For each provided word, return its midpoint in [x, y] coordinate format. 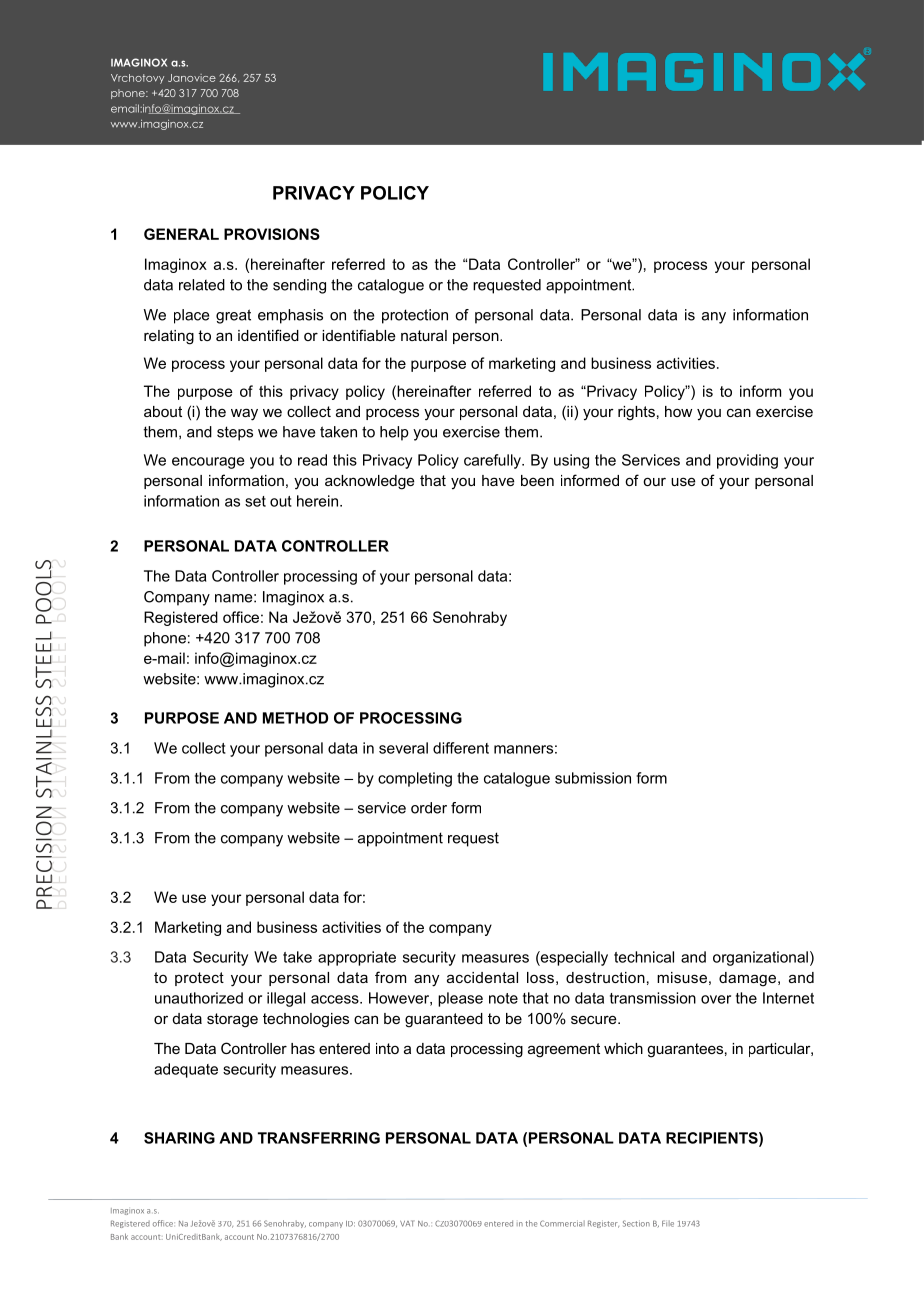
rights [636, 413]
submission [593, 778]
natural [424, 335]
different [461, 748]
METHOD [295, 718]
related [202, 285]
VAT [407, 1223]
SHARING [179, 1138]
